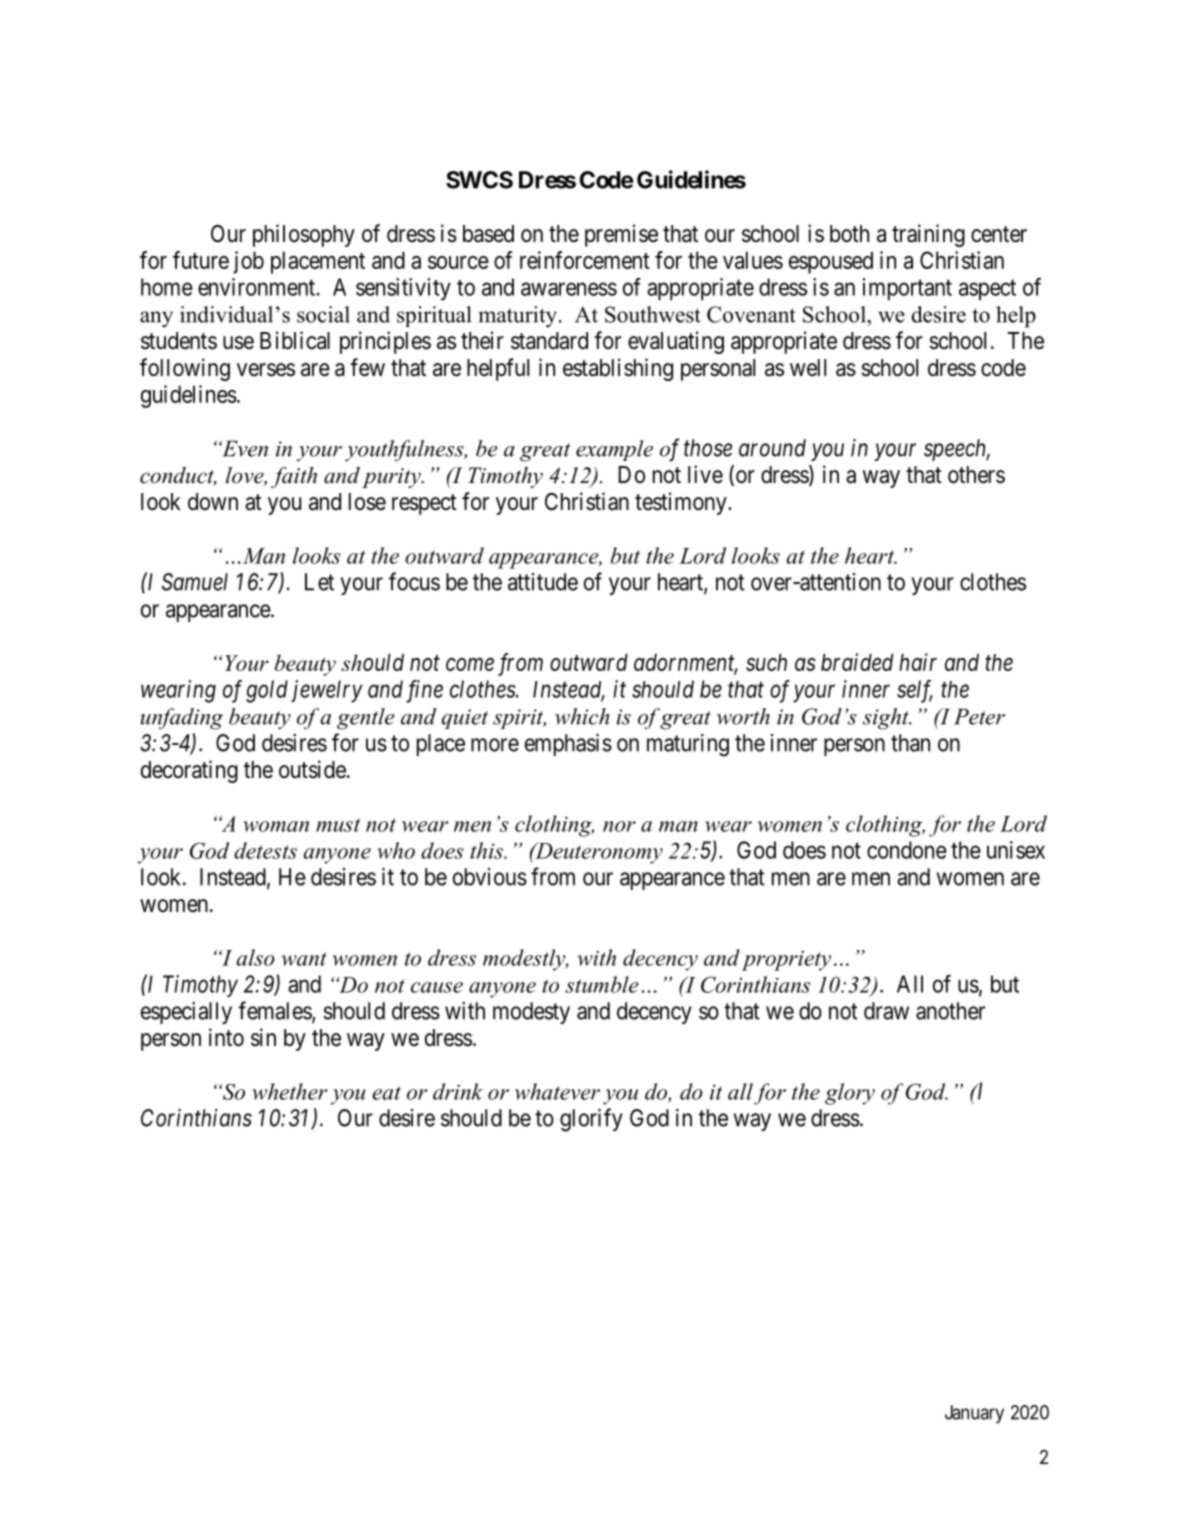 The image size is (1188, 1538). Describe the element at coordinates (585, 260) in the screenshot. I see `reinforcement` at that location.
